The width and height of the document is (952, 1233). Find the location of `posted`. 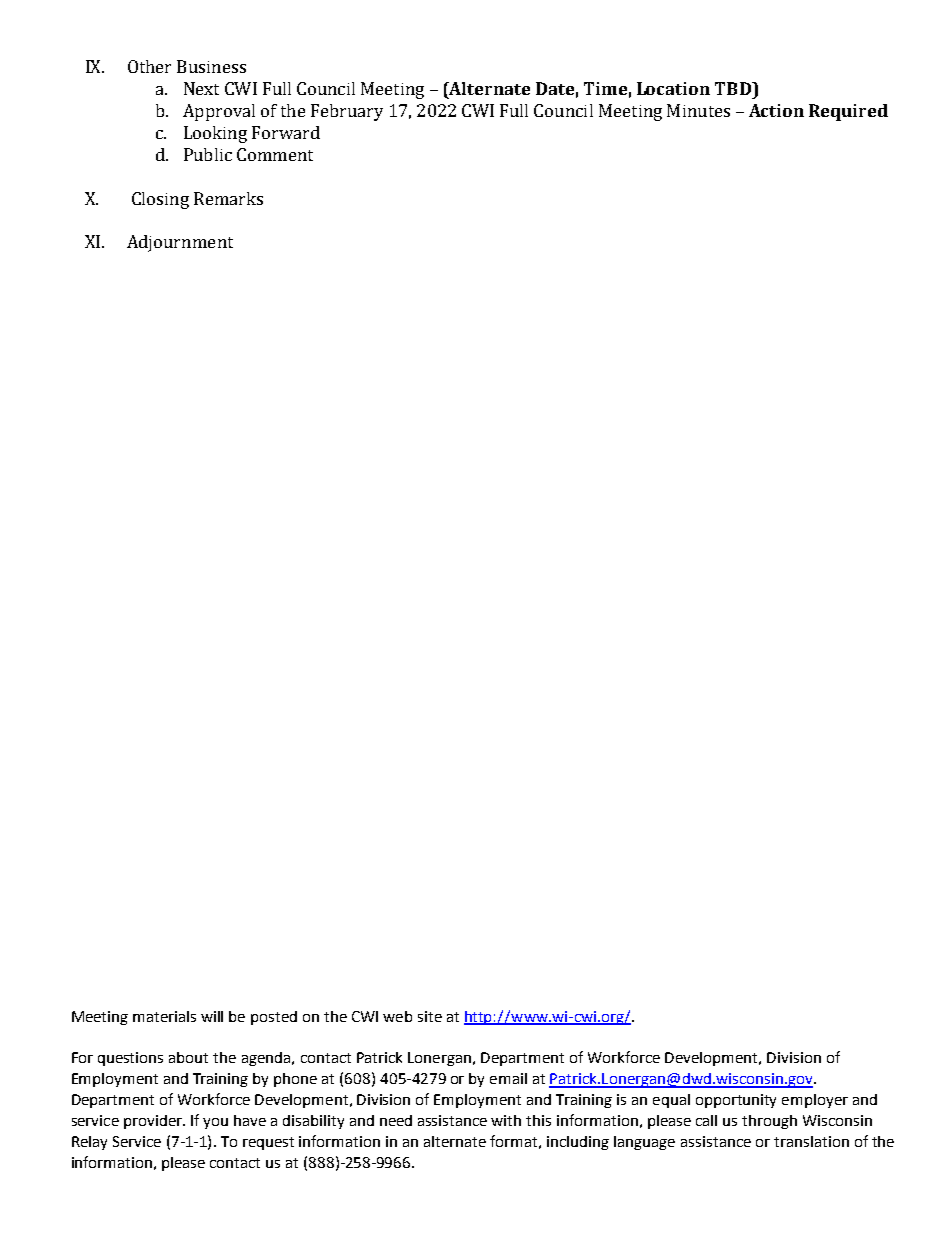

posted is located at coordinates (274, 1018).
